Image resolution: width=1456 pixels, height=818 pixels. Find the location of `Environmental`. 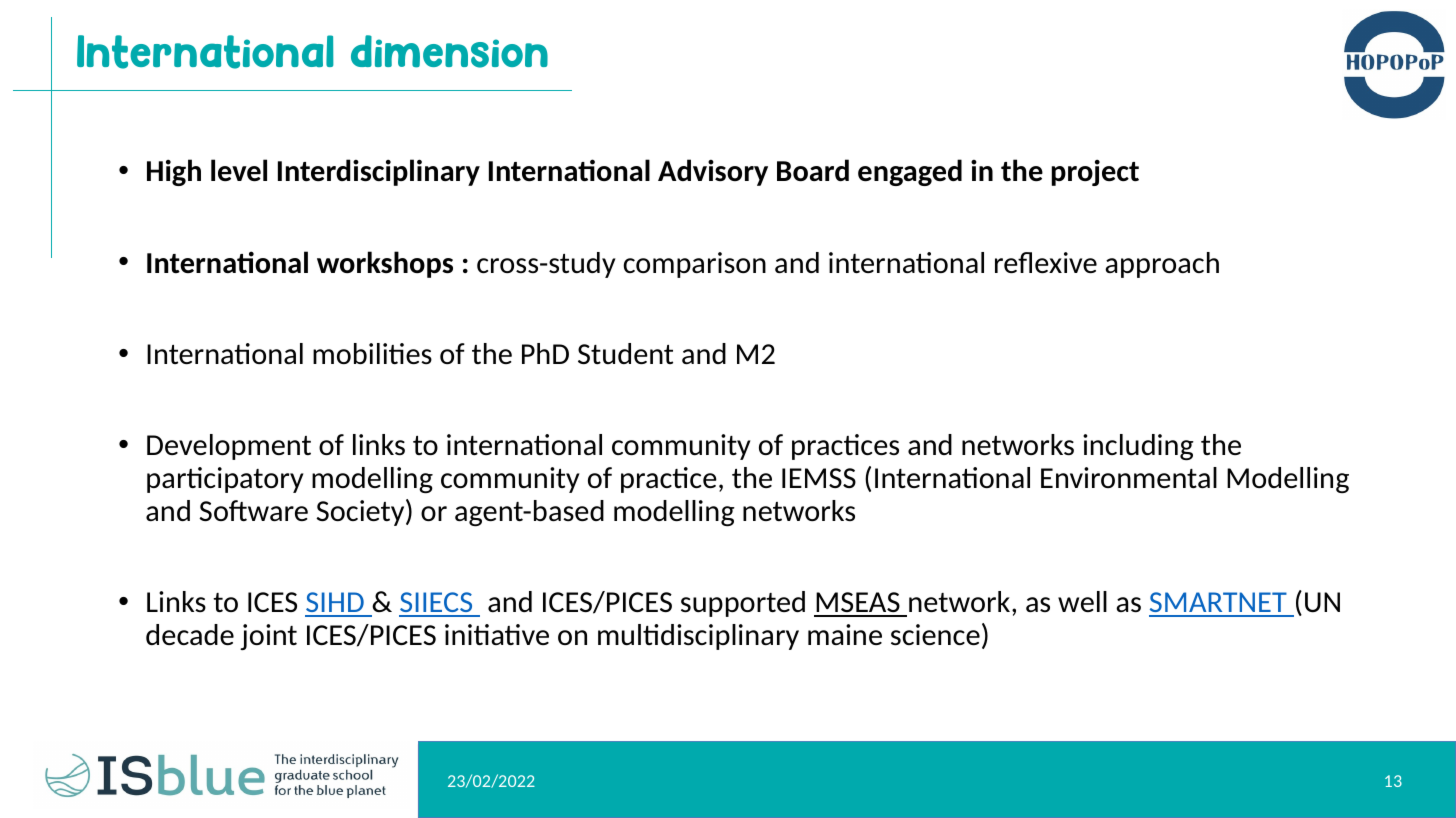

Environmental is located at coordinates (1129, 477).
